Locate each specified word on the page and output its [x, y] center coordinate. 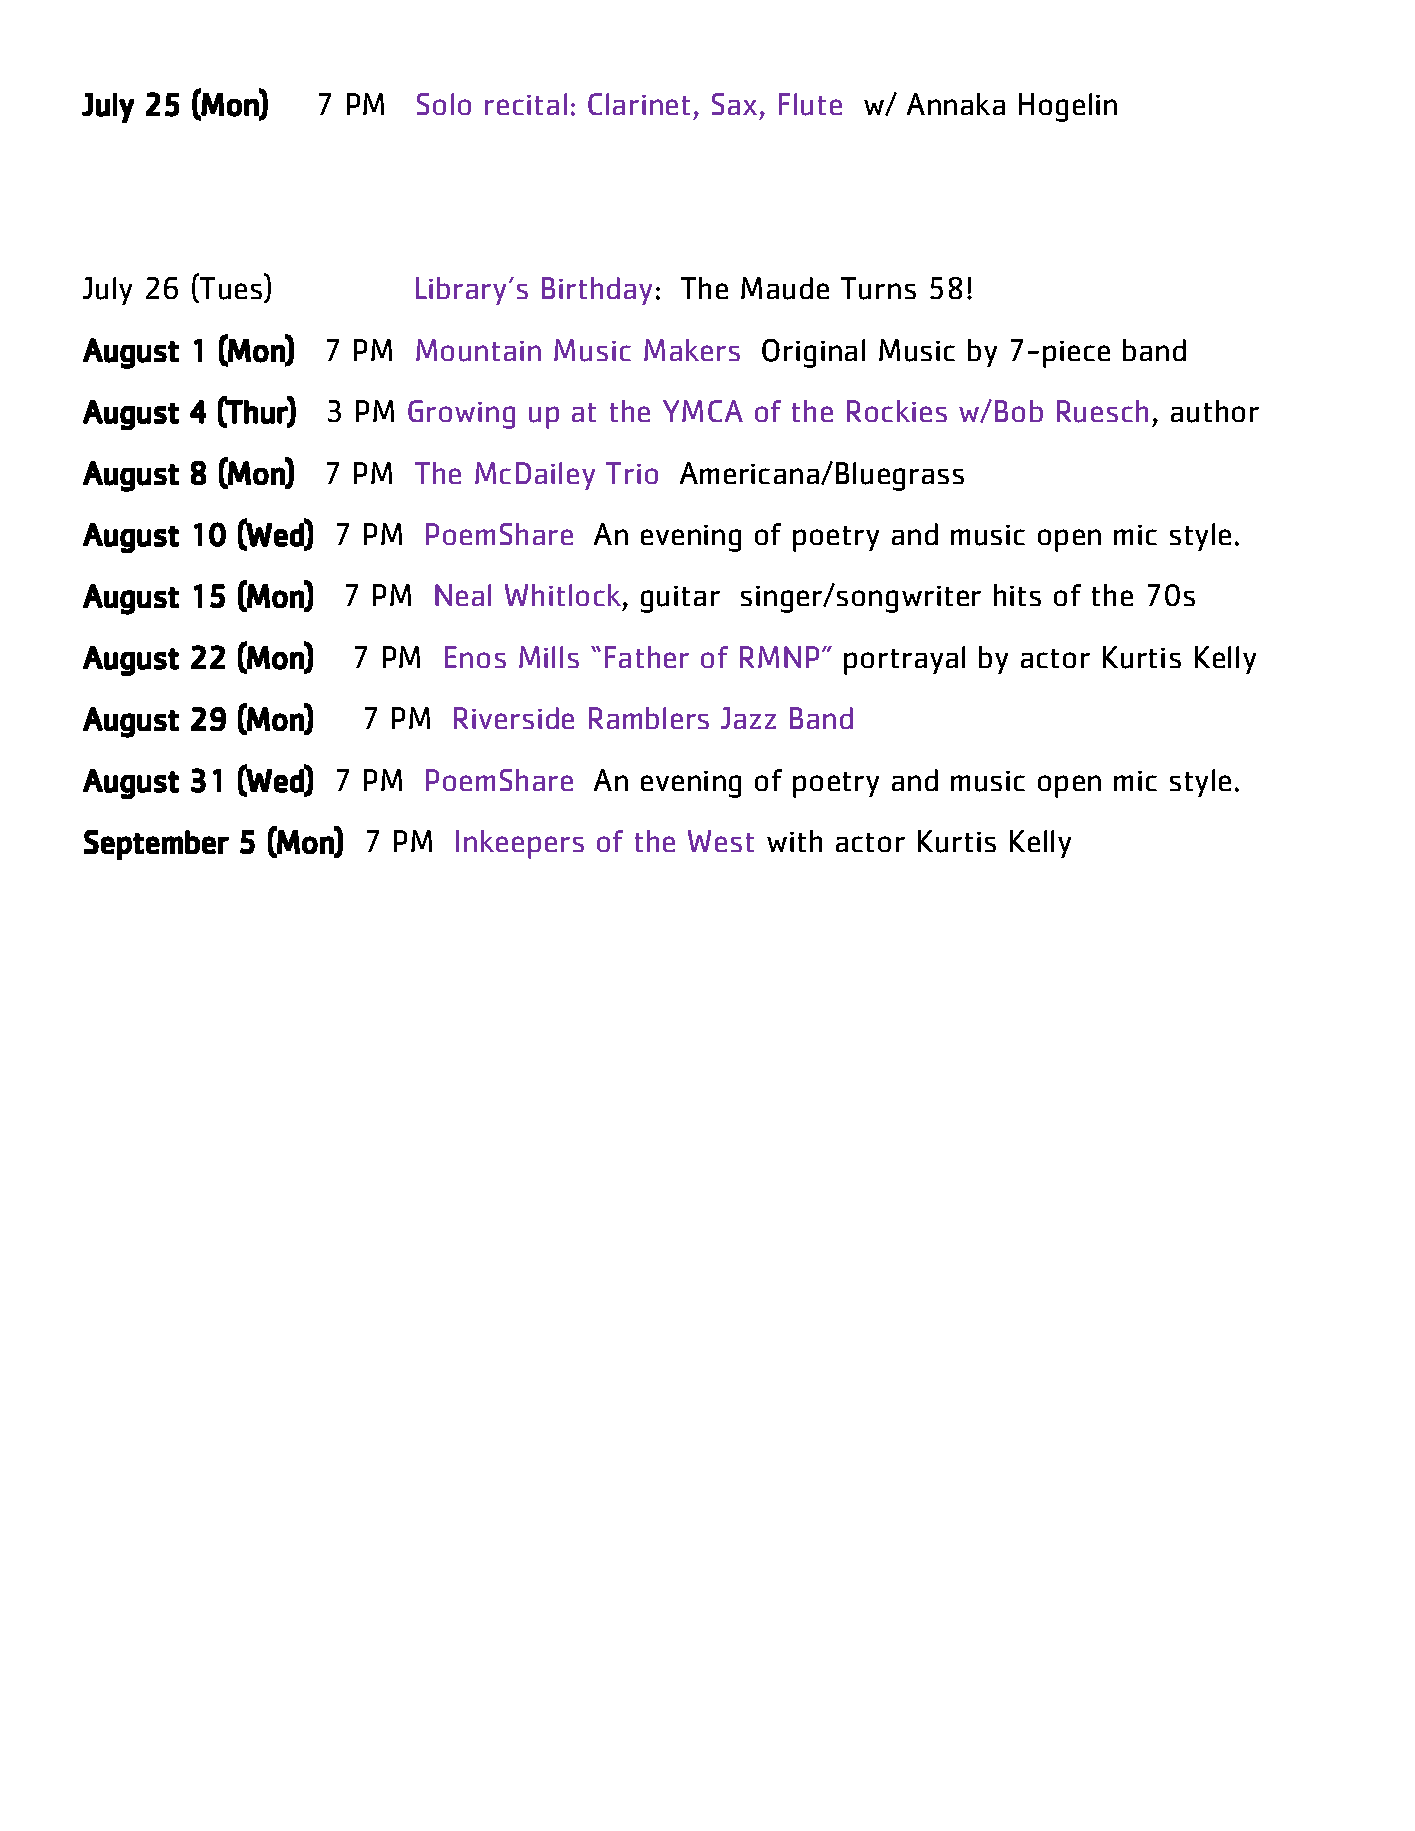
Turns [878, 288]
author [1215, 411]
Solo [444, 104]
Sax [734, 104]
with [794, 841]
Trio [632, 473]
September [156, 845]
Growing [461, 414]
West [721, 841]
